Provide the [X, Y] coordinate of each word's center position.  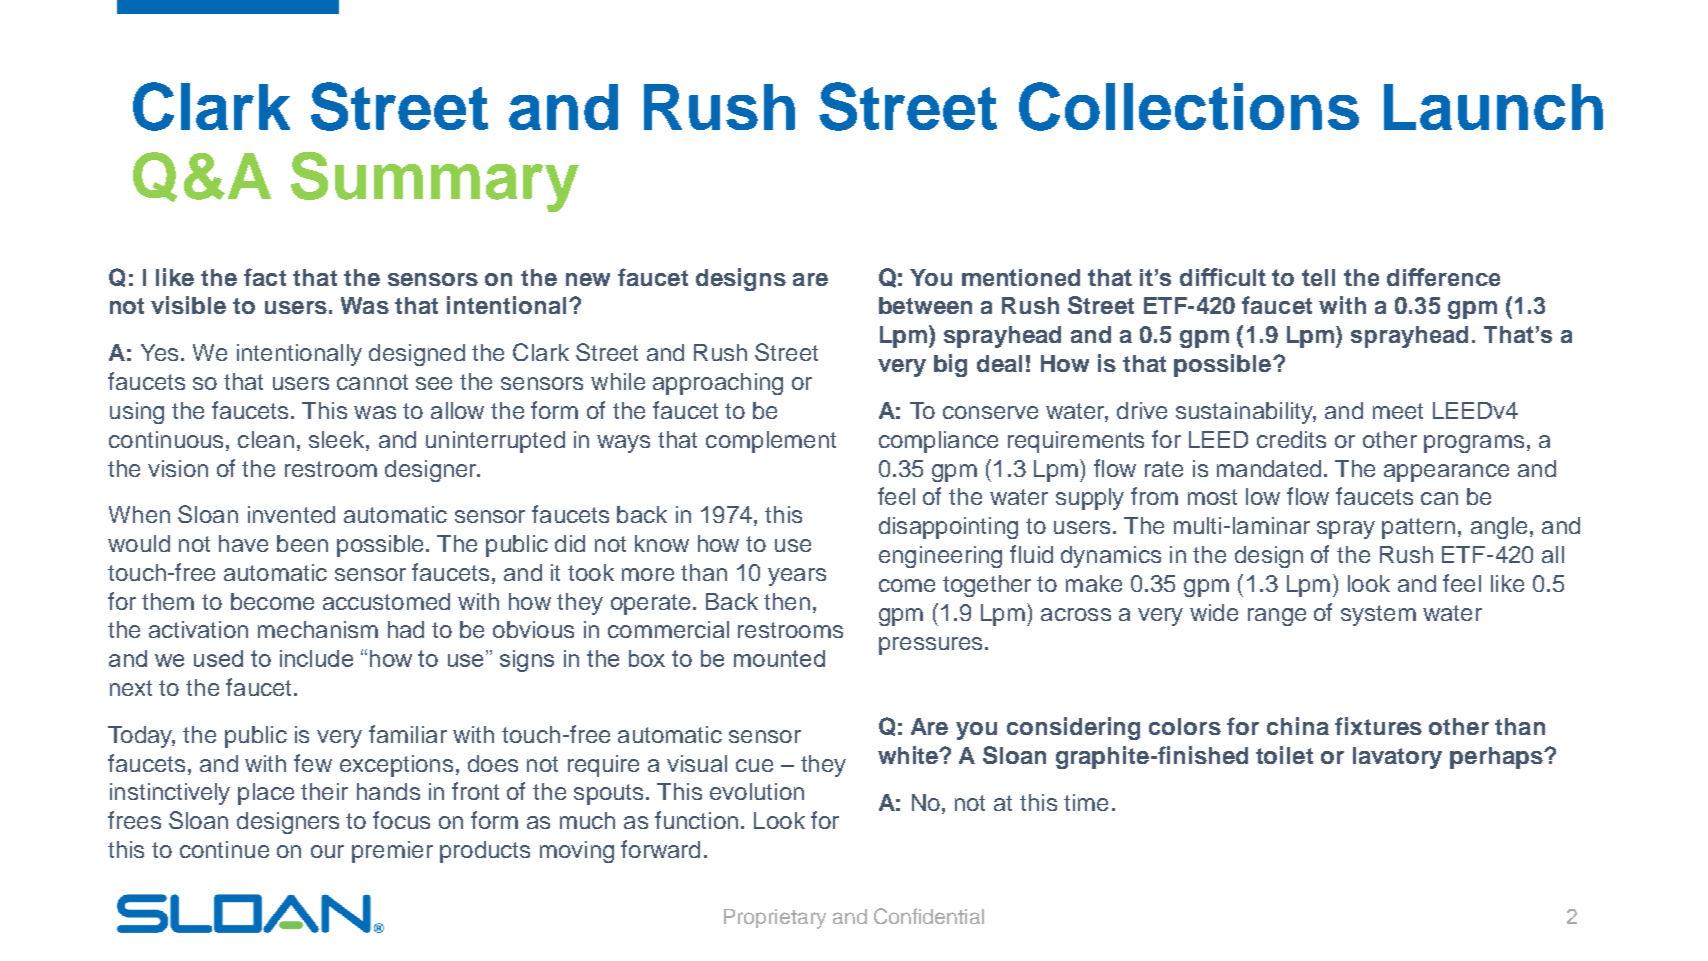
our [327, 851]
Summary [435, 182]
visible [188, 305]
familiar [408, 734]
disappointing [948, 528]
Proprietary [775, 919]
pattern [1418, 528]
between [925, 305]
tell [1318, 277]
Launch [1493, 107]
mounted [779, 658]
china [1298, 726]
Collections [1189, 106]
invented [291, 514]
